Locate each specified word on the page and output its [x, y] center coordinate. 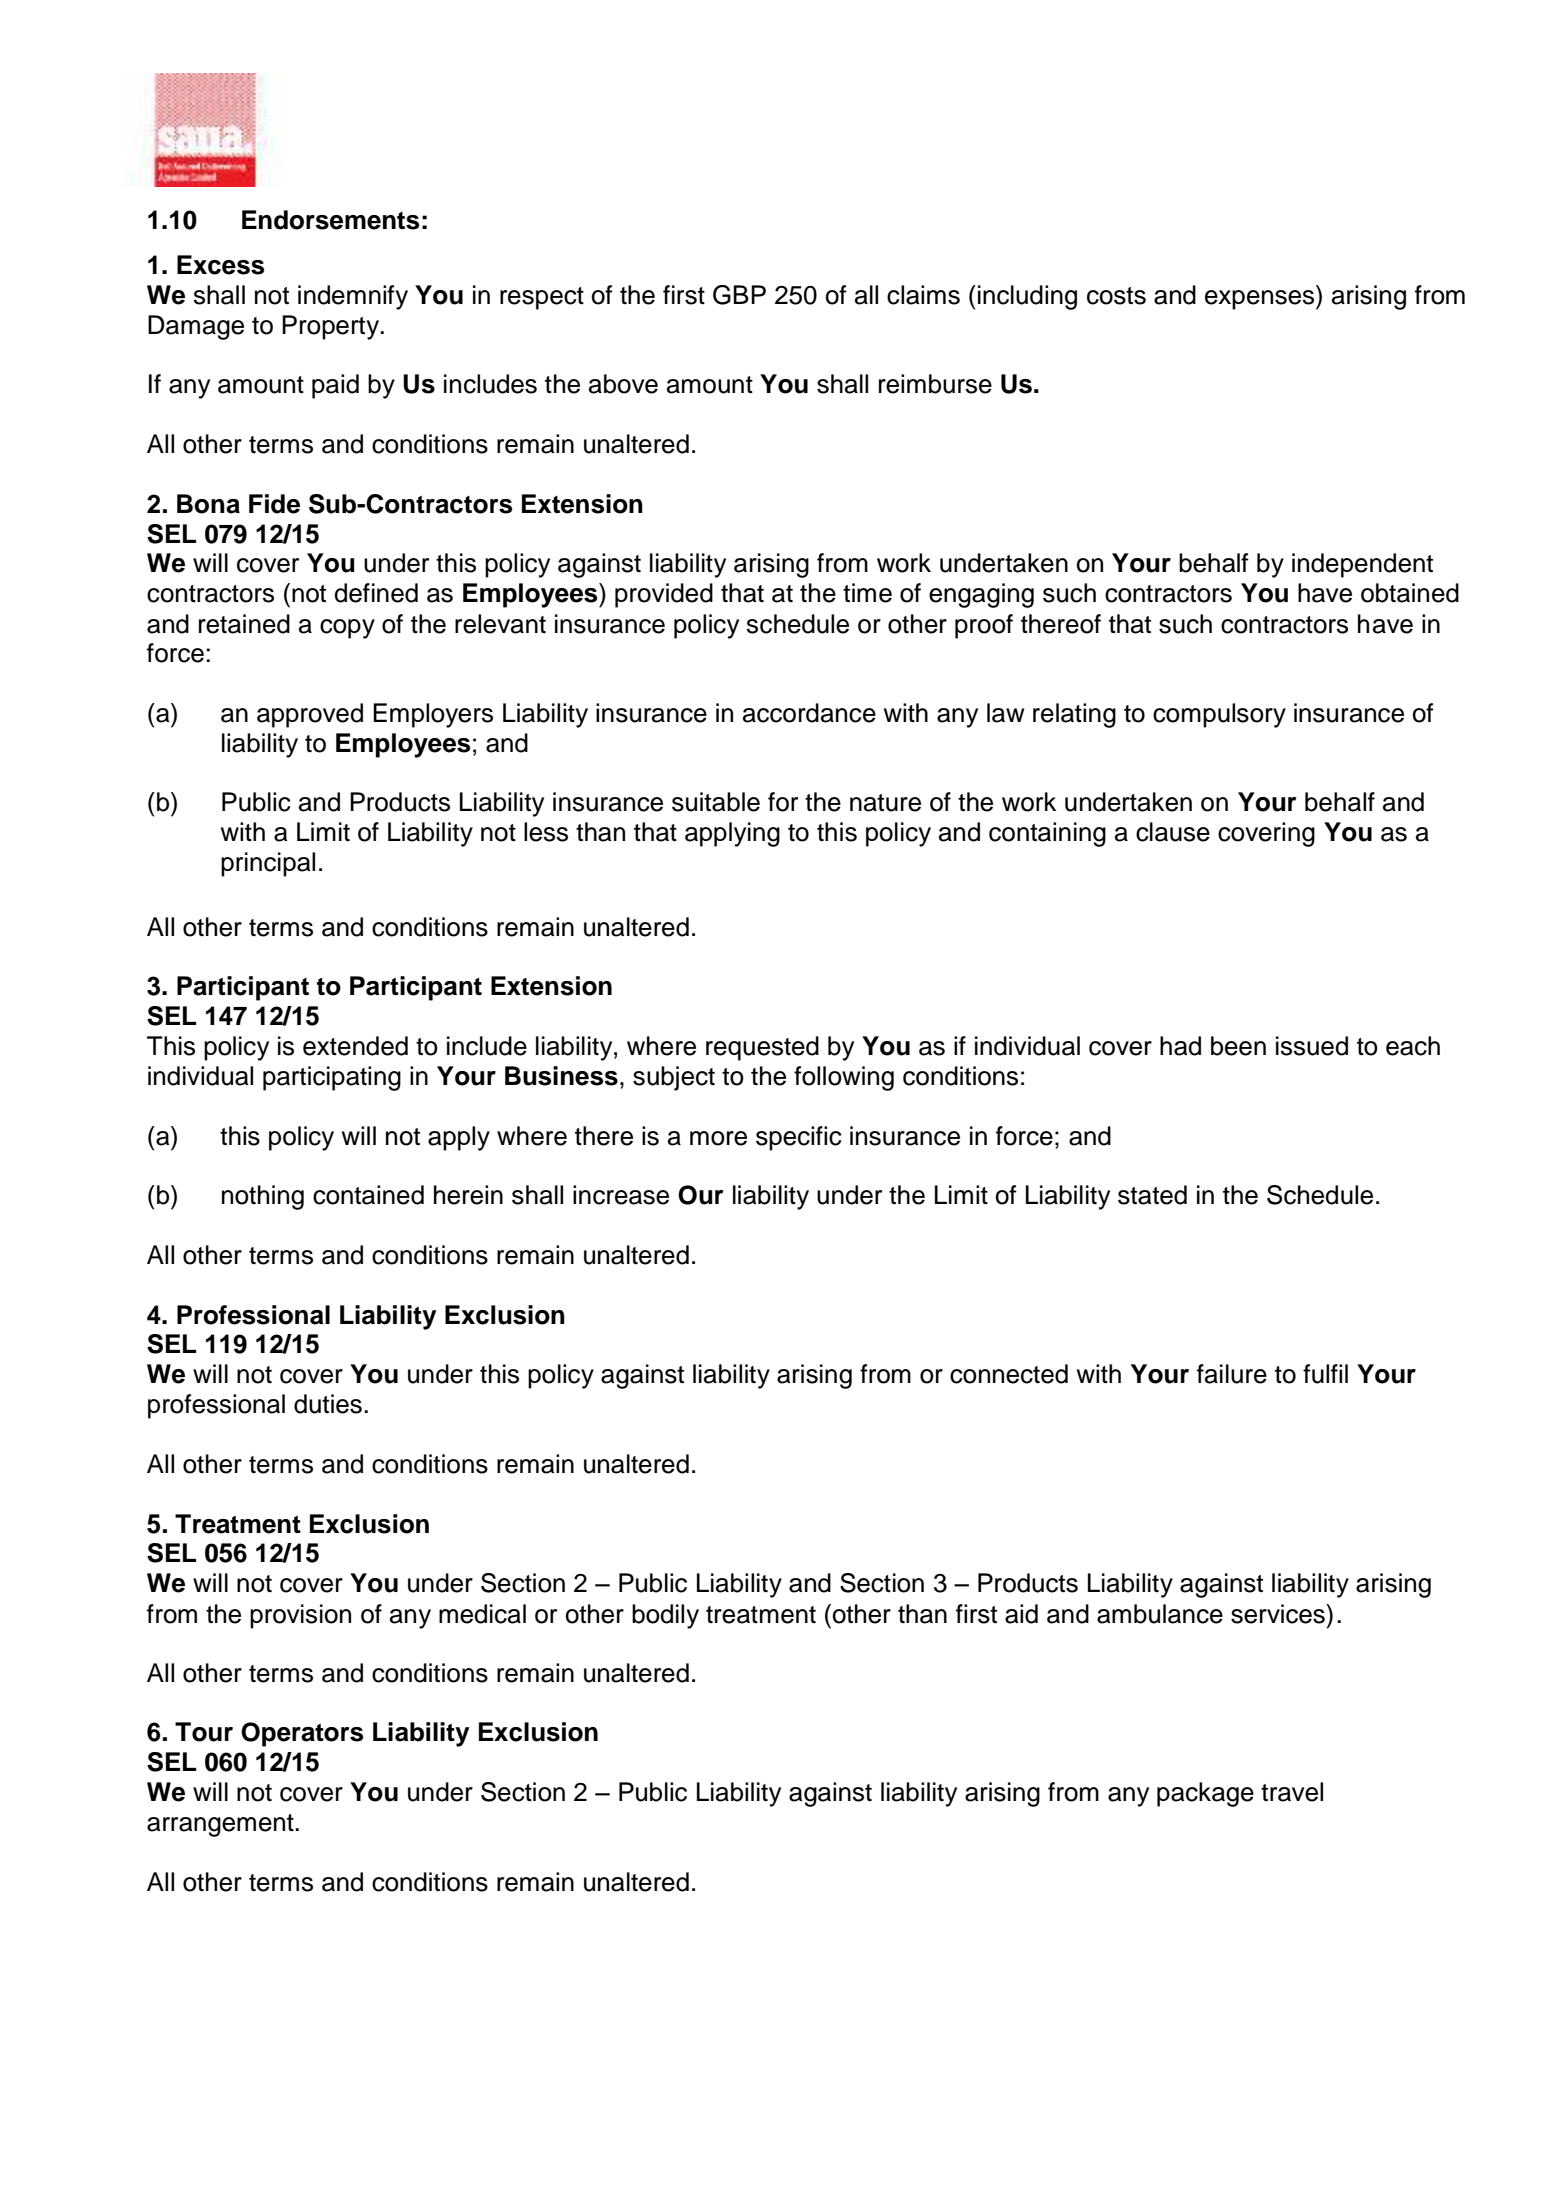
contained [368, 1195]
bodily [665, 1616]
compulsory [1219, 715]
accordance [809, 713]
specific [799, 1138]
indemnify [353, 297]
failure [1232, 1374]
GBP [739, 295]
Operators [302, 1734]
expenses [1261, 300]
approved [310, 715]
